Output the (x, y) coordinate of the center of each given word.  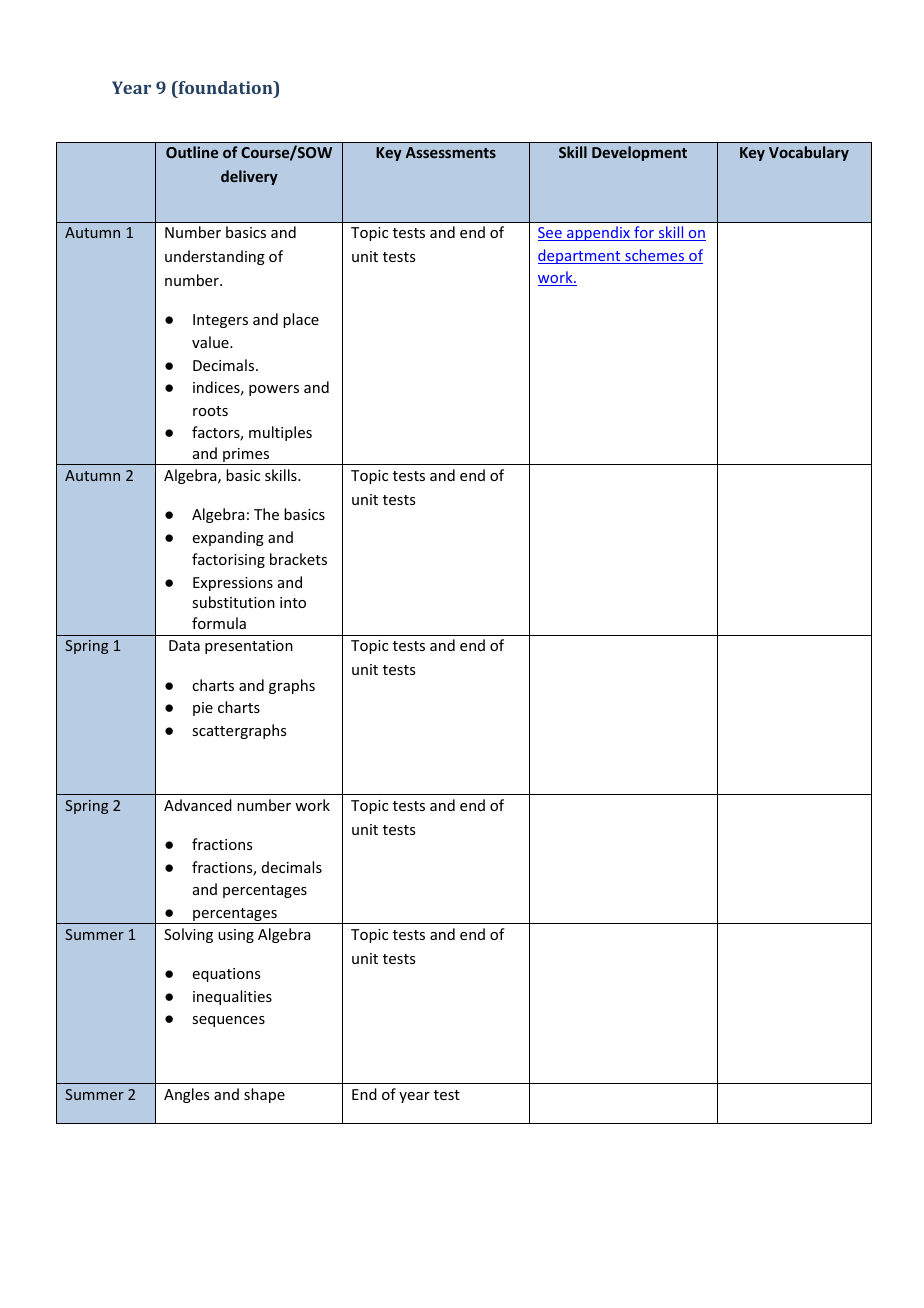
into (293, 602)
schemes (655, 256)
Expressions (233, 584)
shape (264, 1095)
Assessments (451, 152)
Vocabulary (809, 153)
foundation (225, 89)
